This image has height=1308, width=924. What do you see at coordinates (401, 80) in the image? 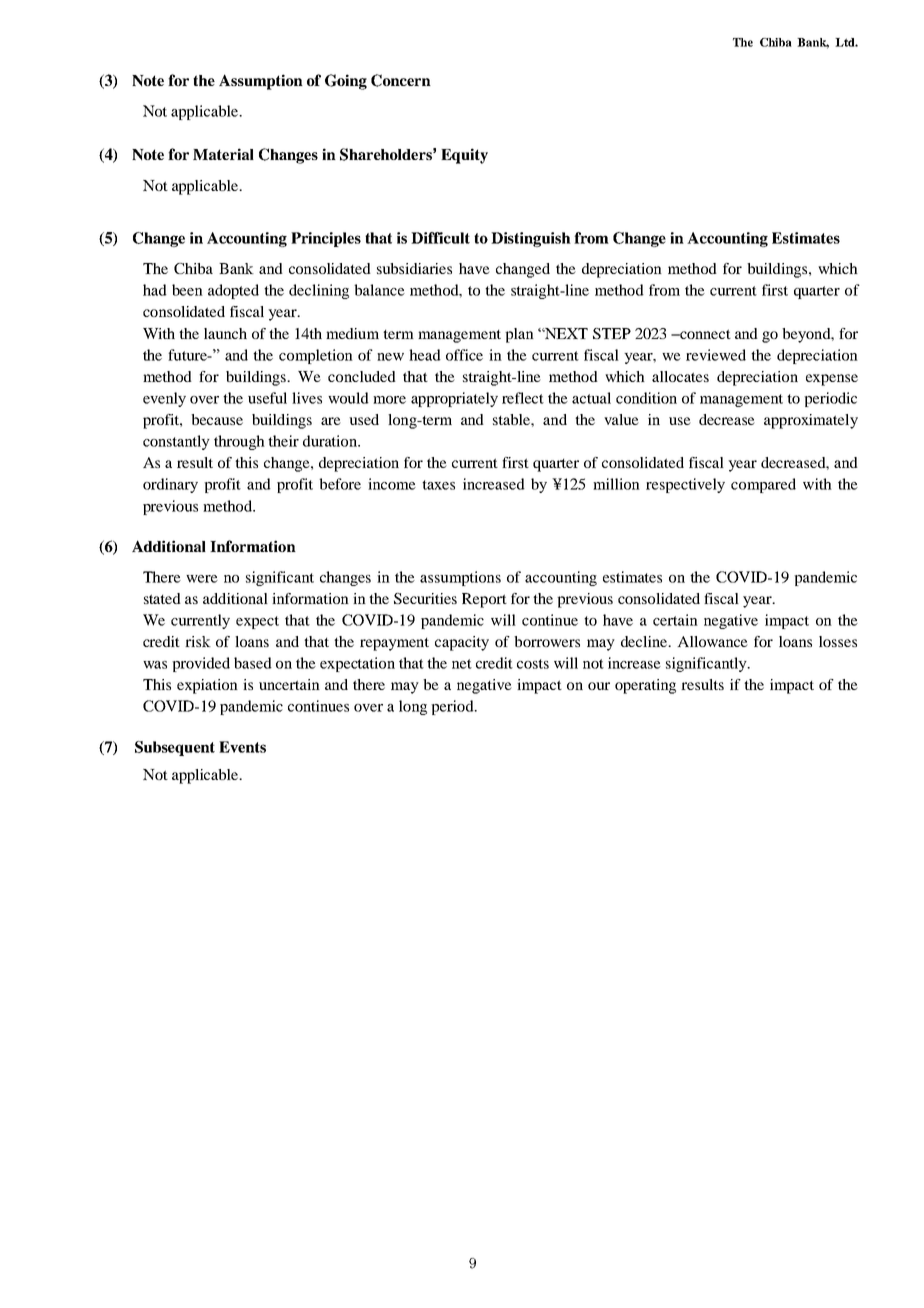
I see `Concern` at bounding box center [401, 80].
